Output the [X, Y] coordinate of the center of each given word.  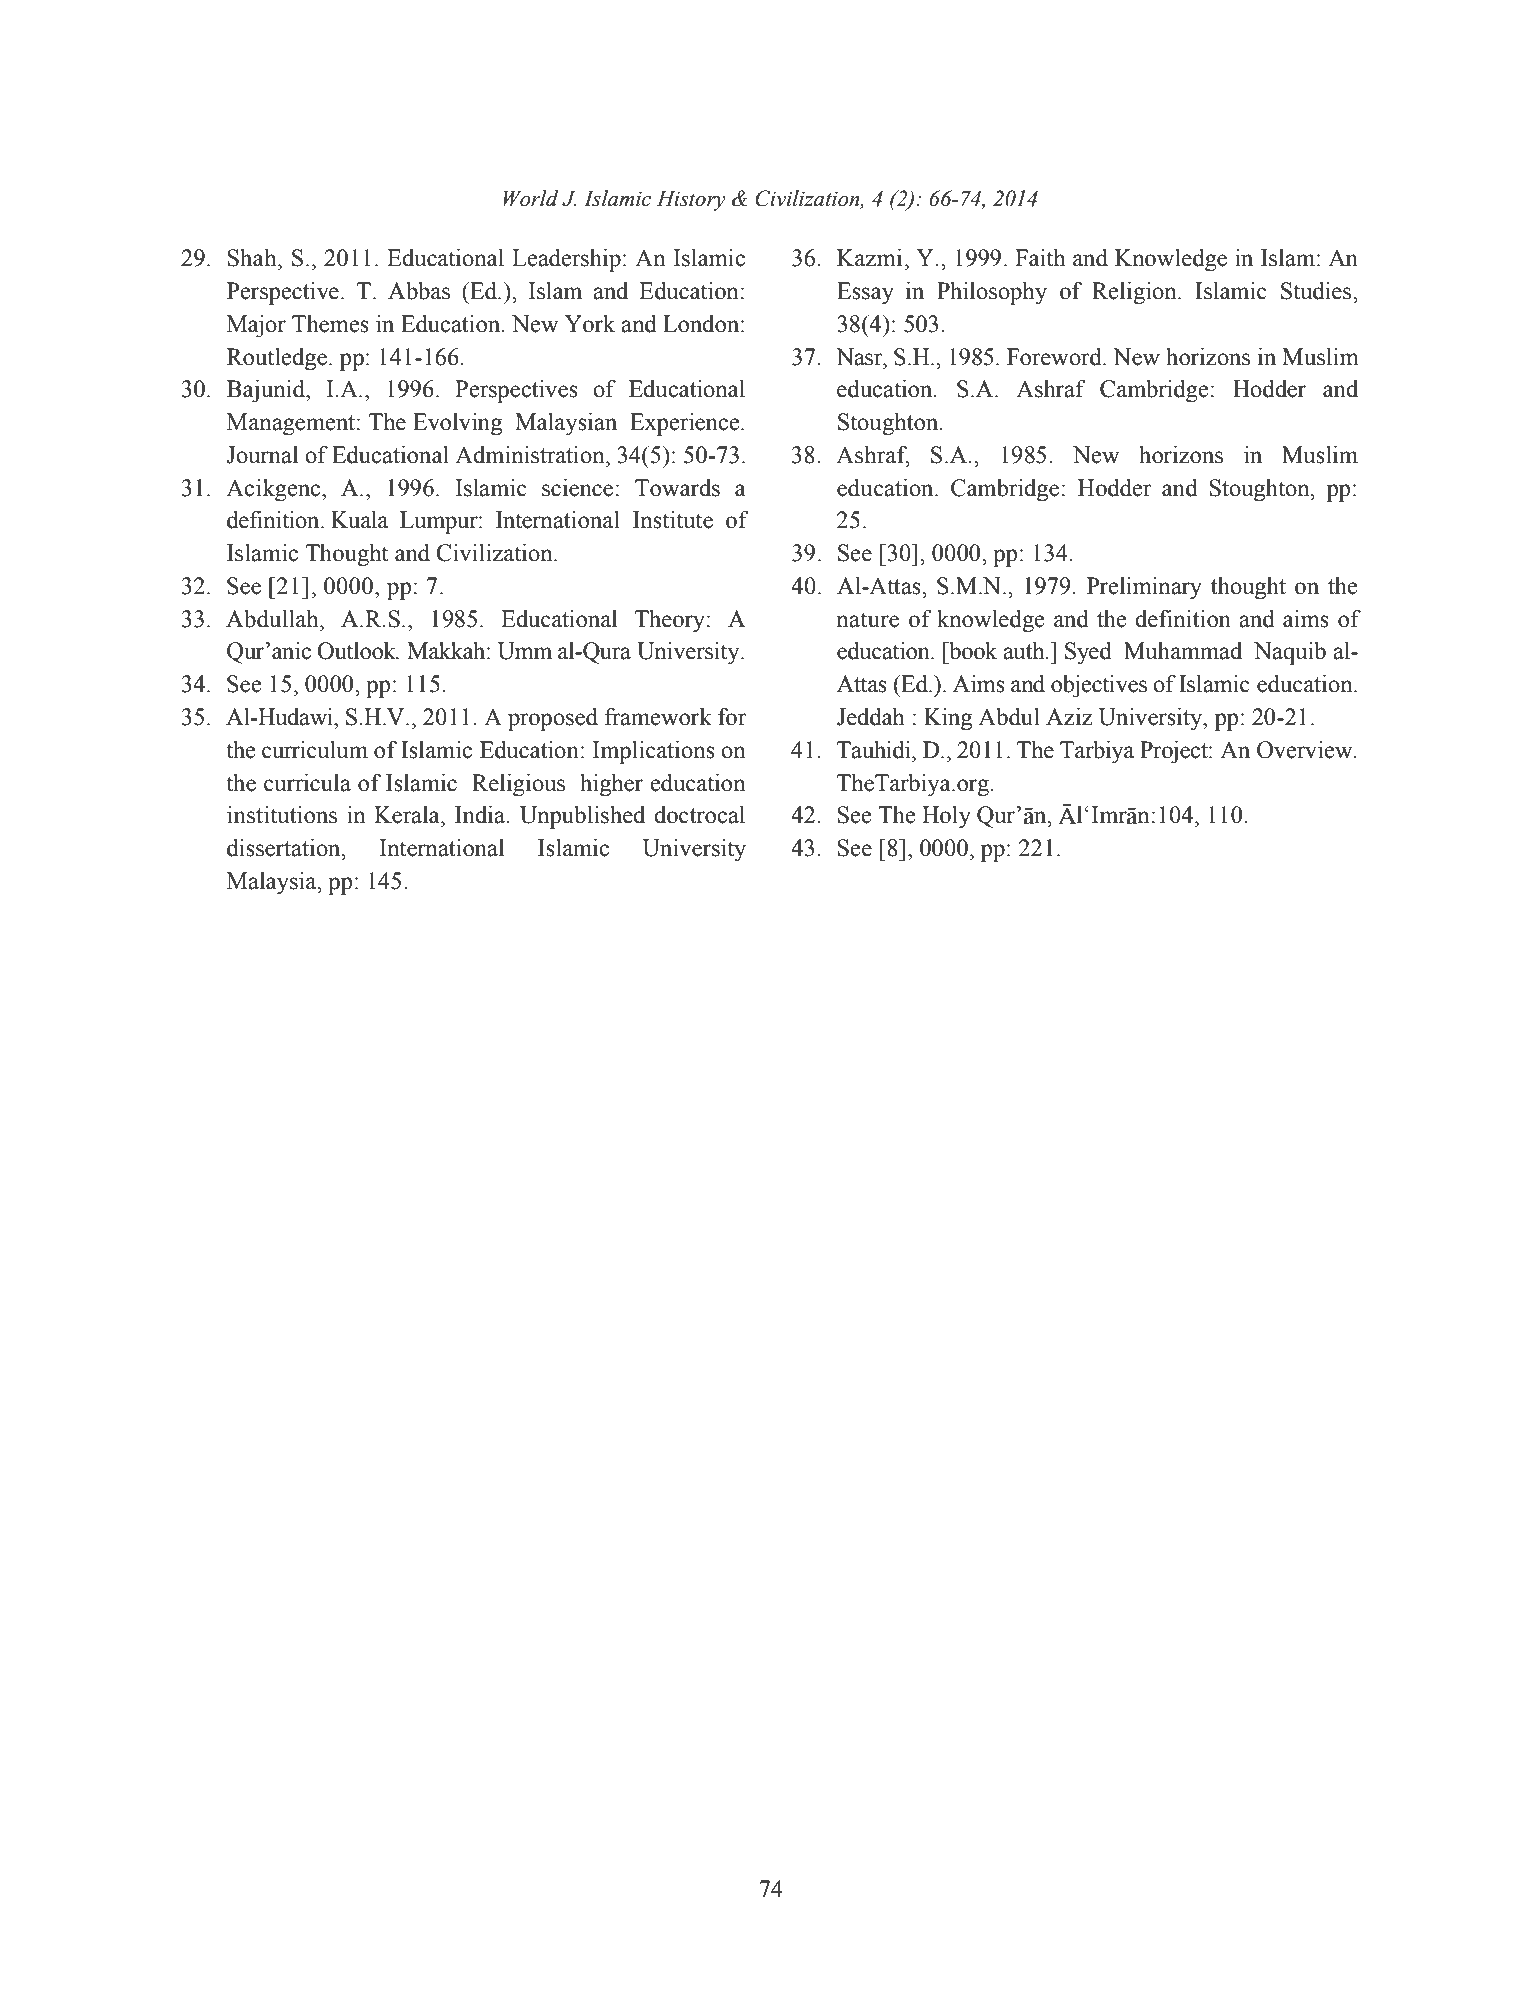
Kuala [359, 520]
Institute [673, 520]
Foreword [1055, 357]
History [691, 200]
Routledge [277, 359]
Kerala [408, 815]
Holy [946, 817]
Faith [1040, 258]
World [530, 198]
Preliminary [1144, 588]
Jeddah [870, 717]
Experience [686, 424]
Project [1175, 752]
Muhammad [1183, 651]
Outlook [357, 651]
